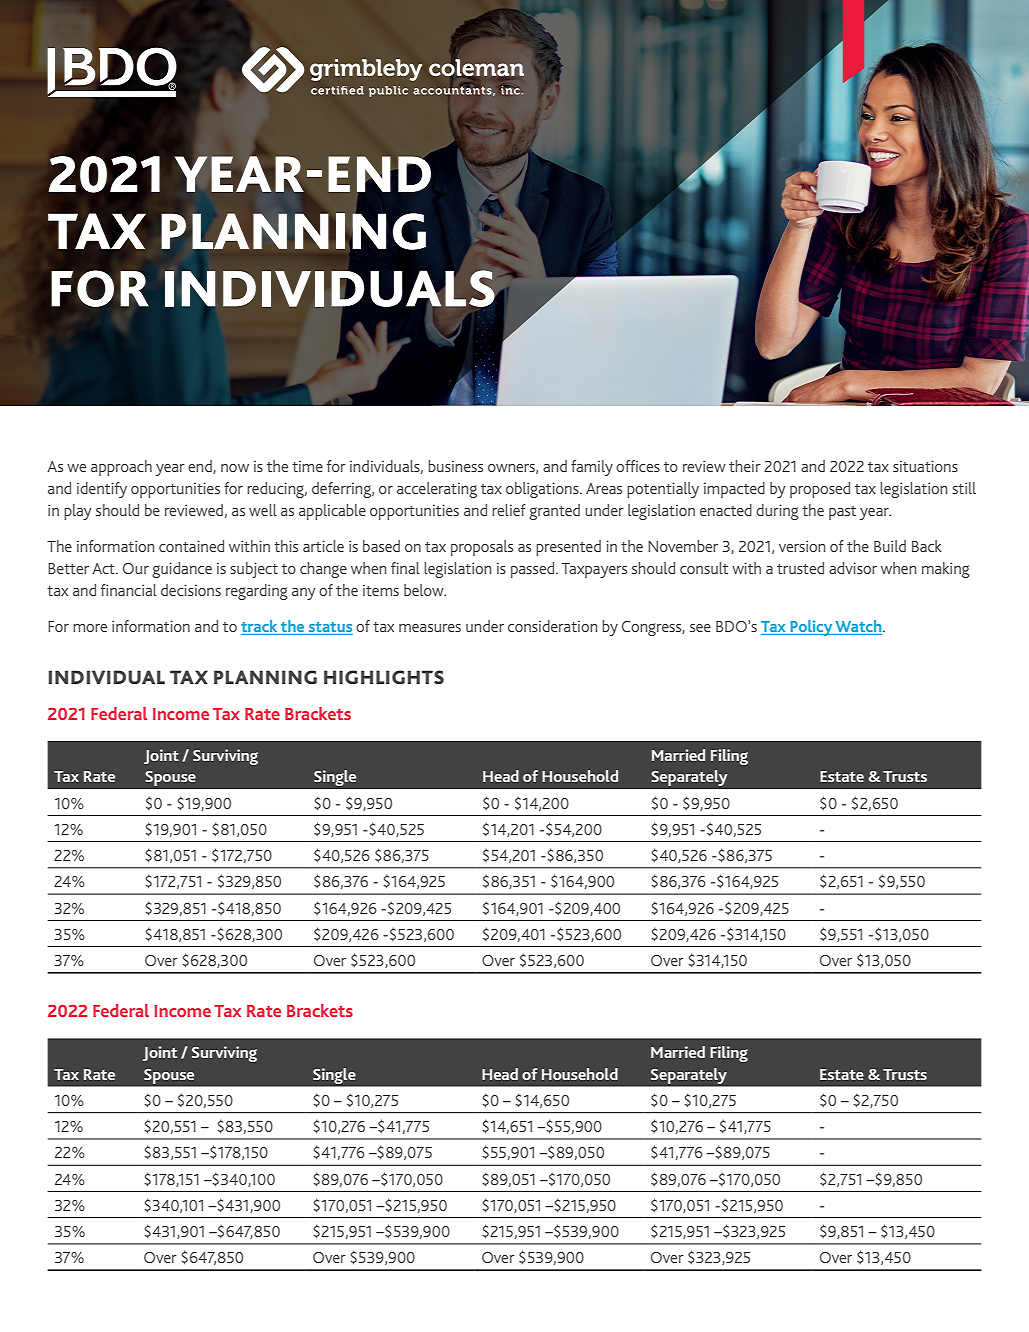 Image resolution: width=1029 pixels, height=1332 pixels. Describe the element at coordinates (482, 548) in the document. I see `proposals` at that location.
